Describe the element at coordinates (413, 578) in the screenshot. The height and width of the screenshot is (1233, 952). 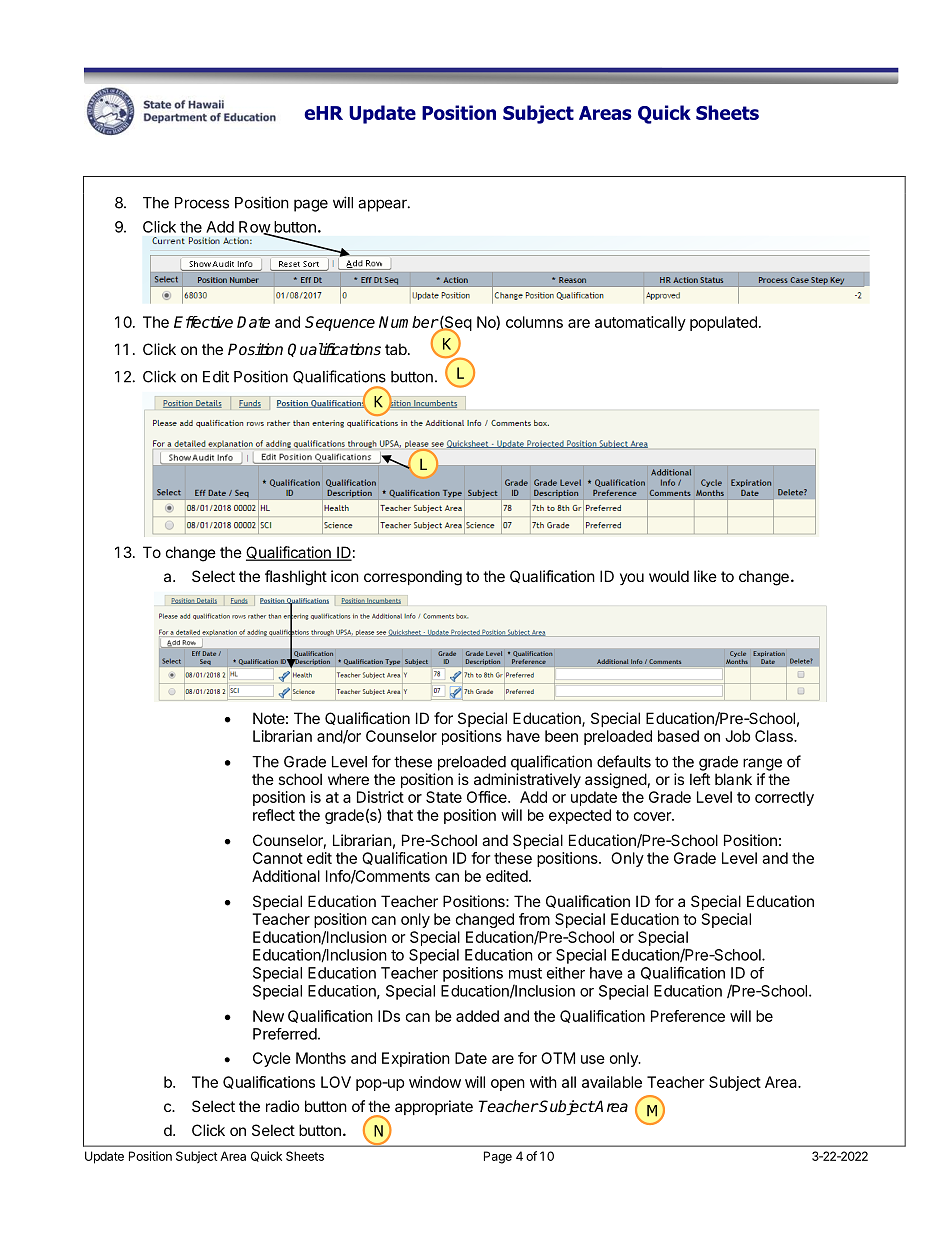
I see `corresponding` at that location.
